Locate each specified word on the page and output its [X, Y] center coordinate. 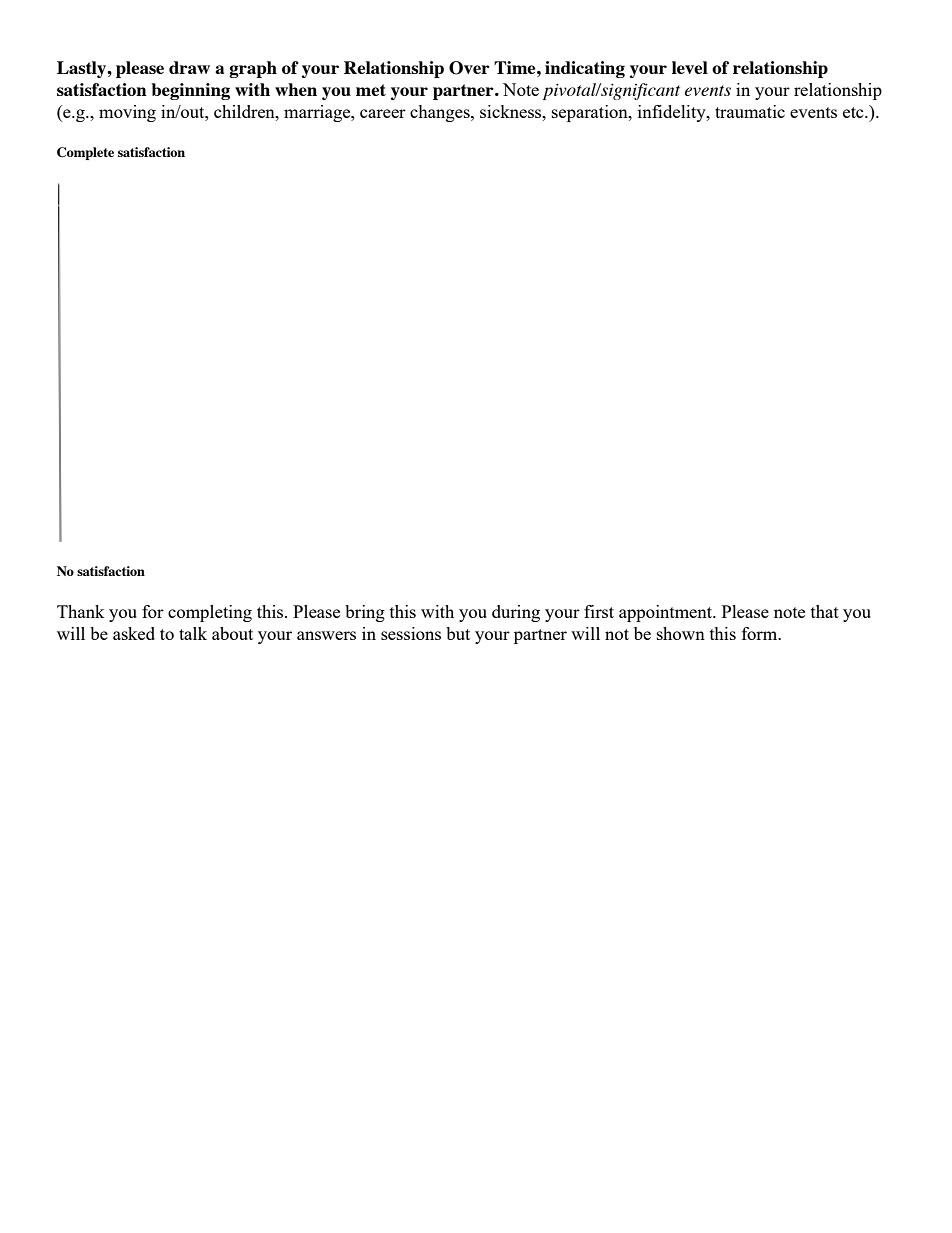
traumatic [750, 111]
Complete [85, 153]
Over [469, 68]
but [458, 633]
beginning [190, 91]
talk [193, 633]
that [825, 611]
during [516, 613]
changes [441, 113]
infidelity [673, 113]
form [761, 633]
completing [210, 613]
